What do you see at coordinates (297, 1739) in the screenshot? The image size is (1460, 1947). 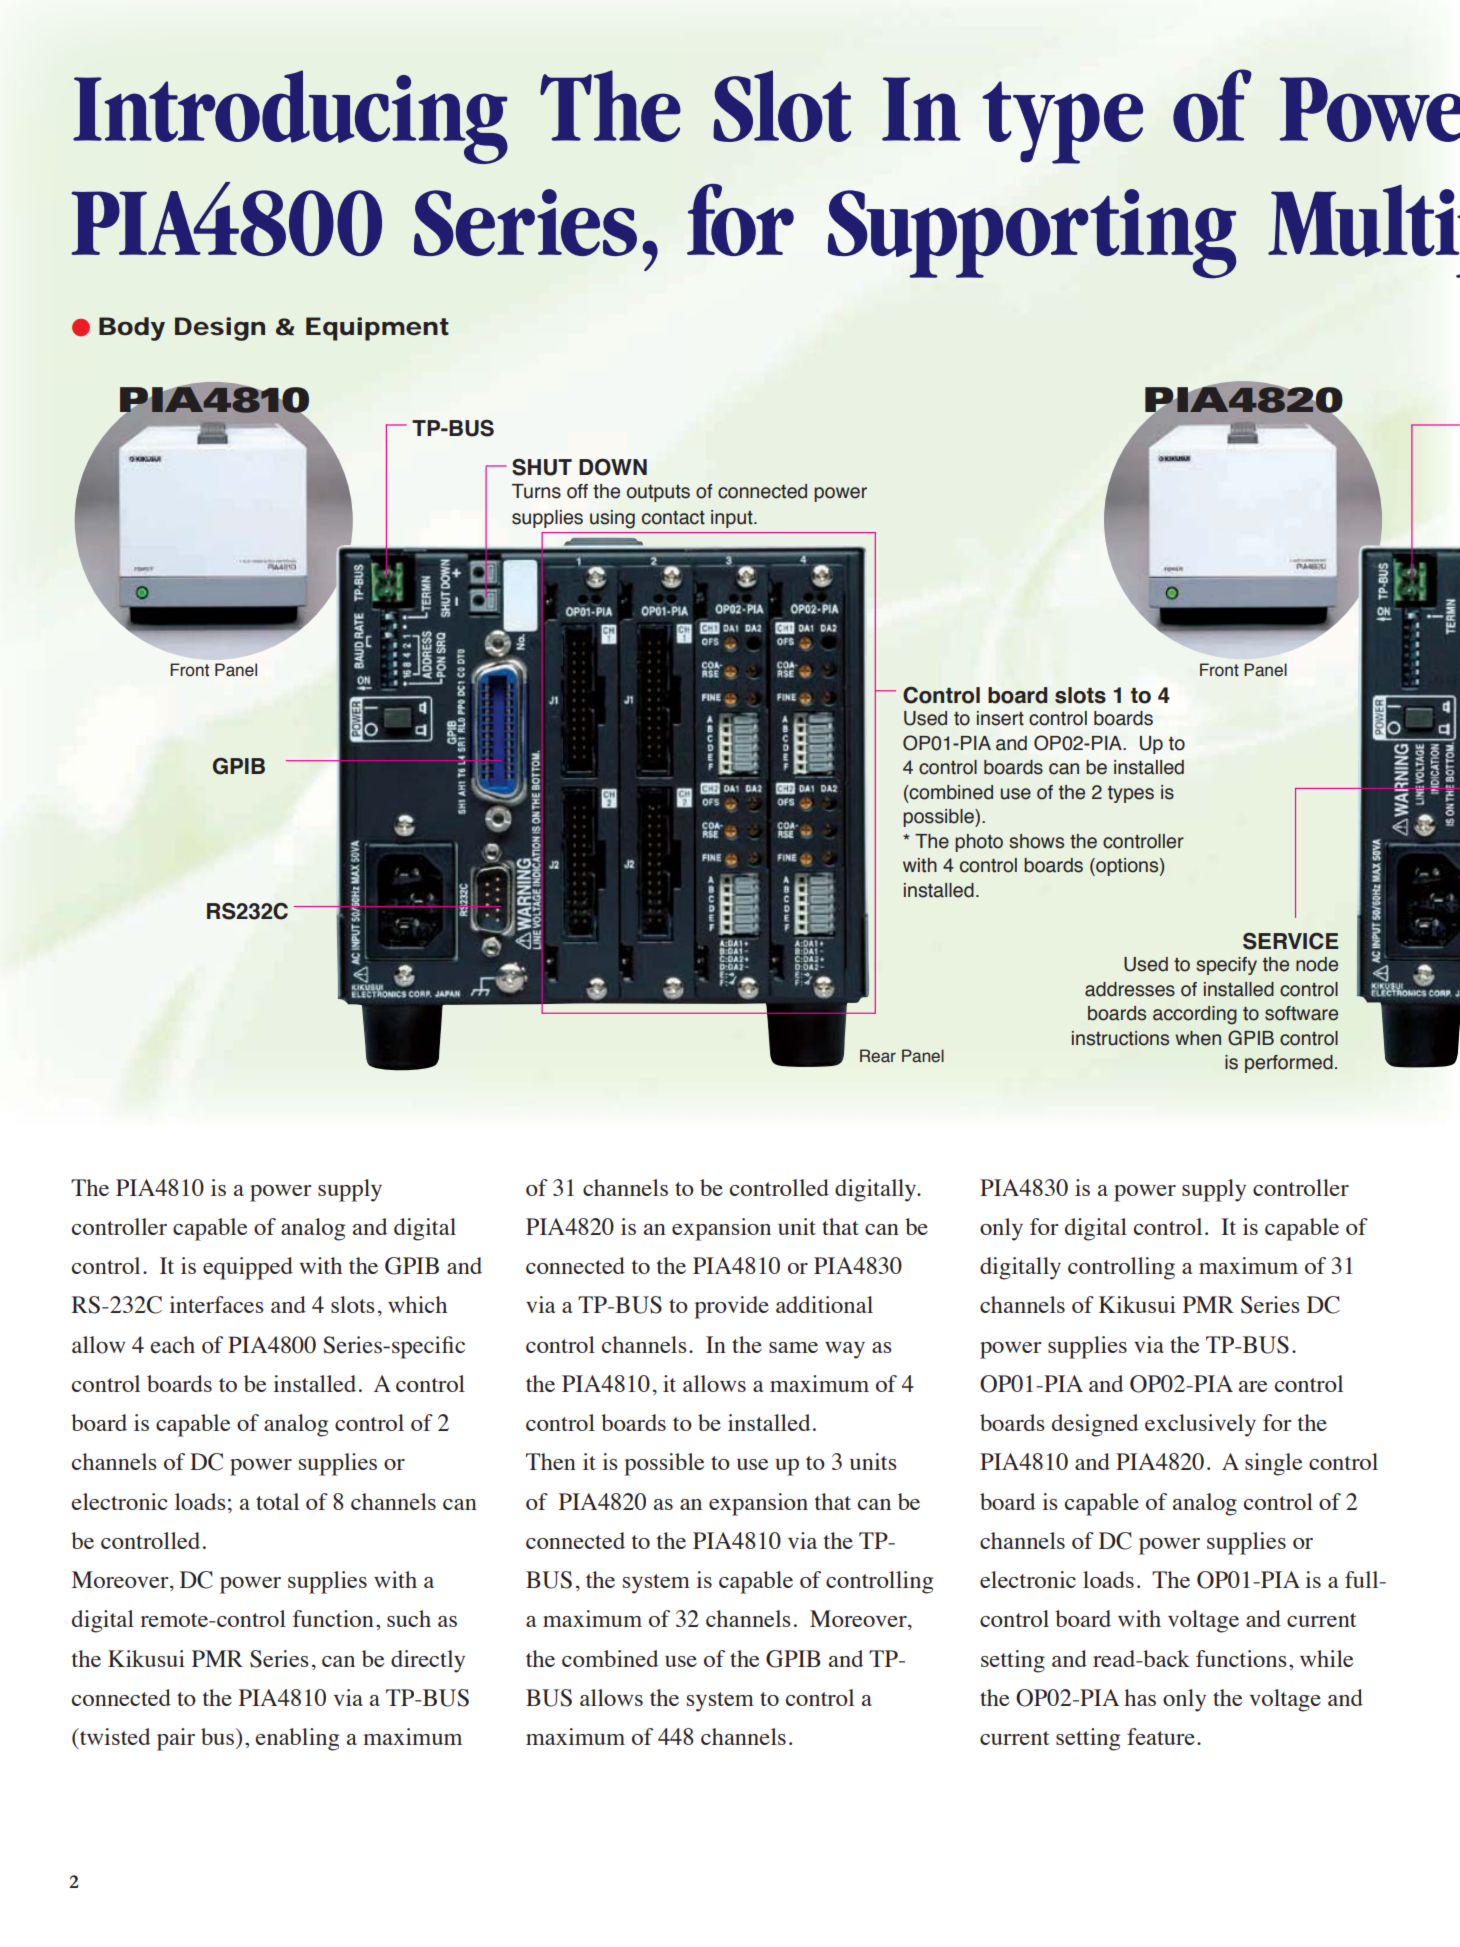 I see `enabling` at bounding box center [297, 1739].
